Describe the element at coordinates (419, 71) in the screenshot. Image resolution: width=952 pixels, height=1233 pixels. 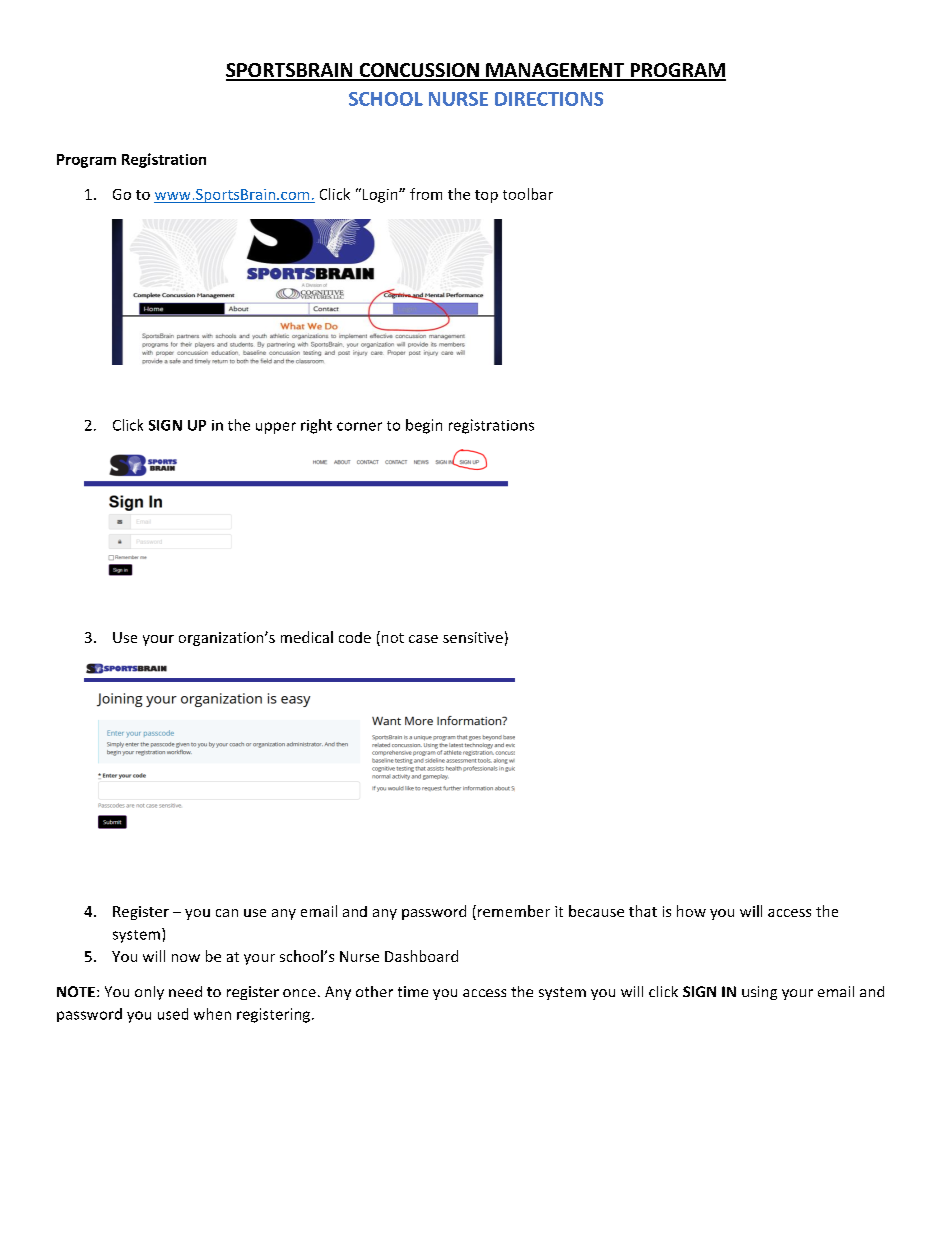
I see `CONCUSSION` at that location.
